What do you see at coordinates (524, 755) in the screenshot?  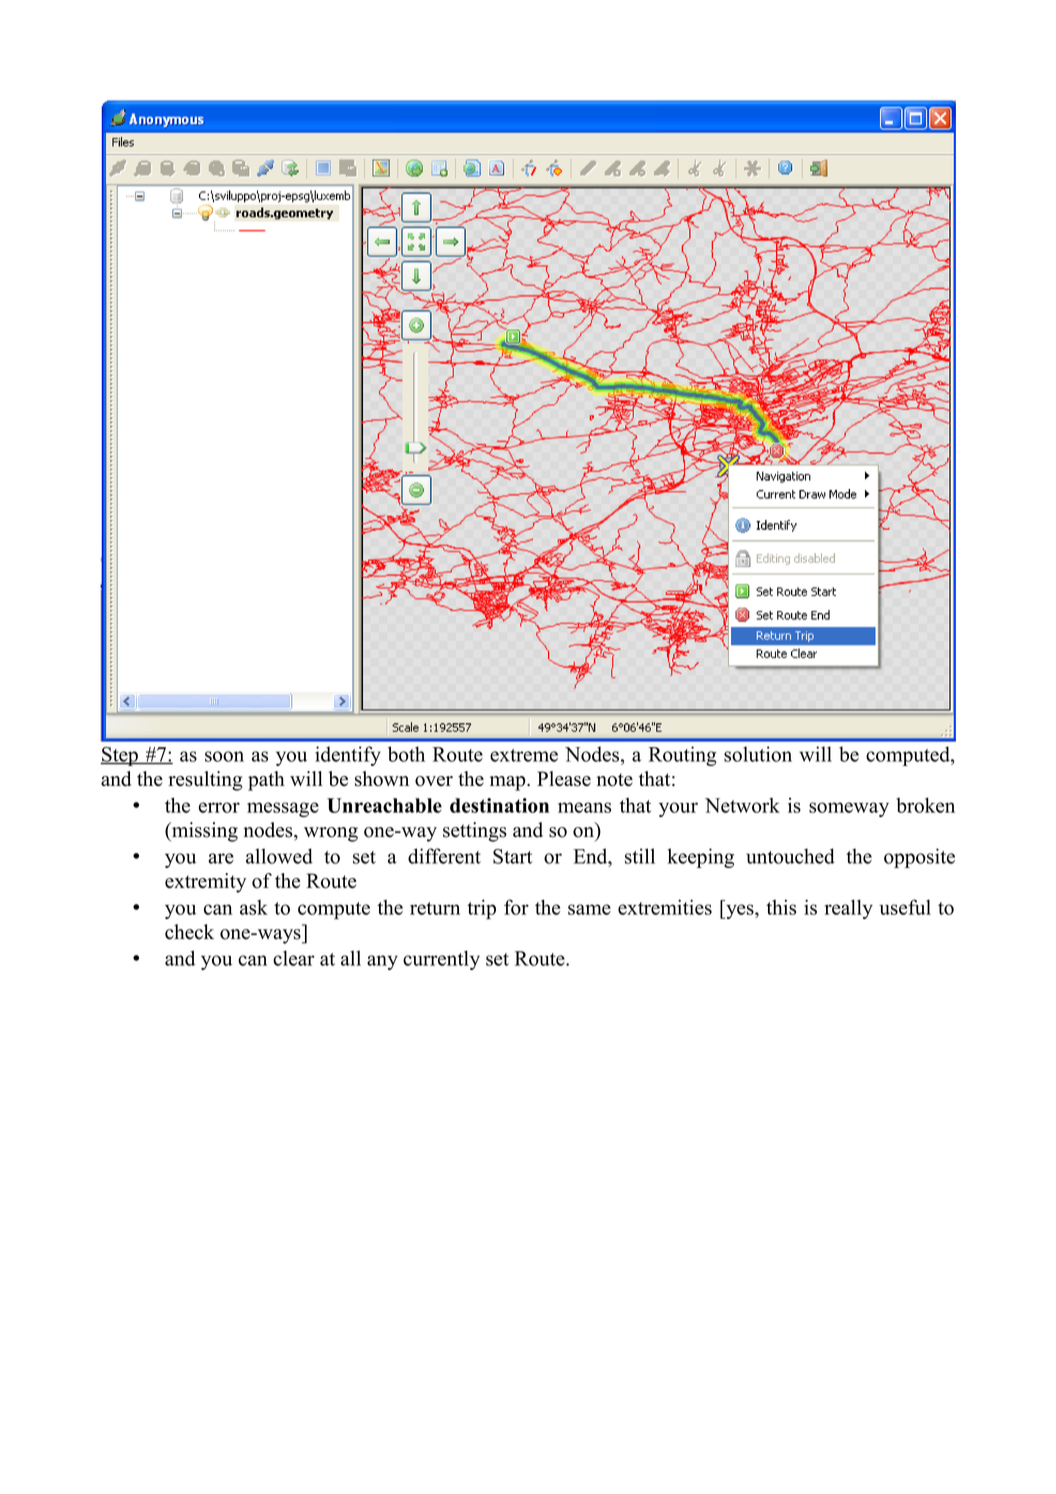 I see `extreme` at bounding box center [524, 755].
